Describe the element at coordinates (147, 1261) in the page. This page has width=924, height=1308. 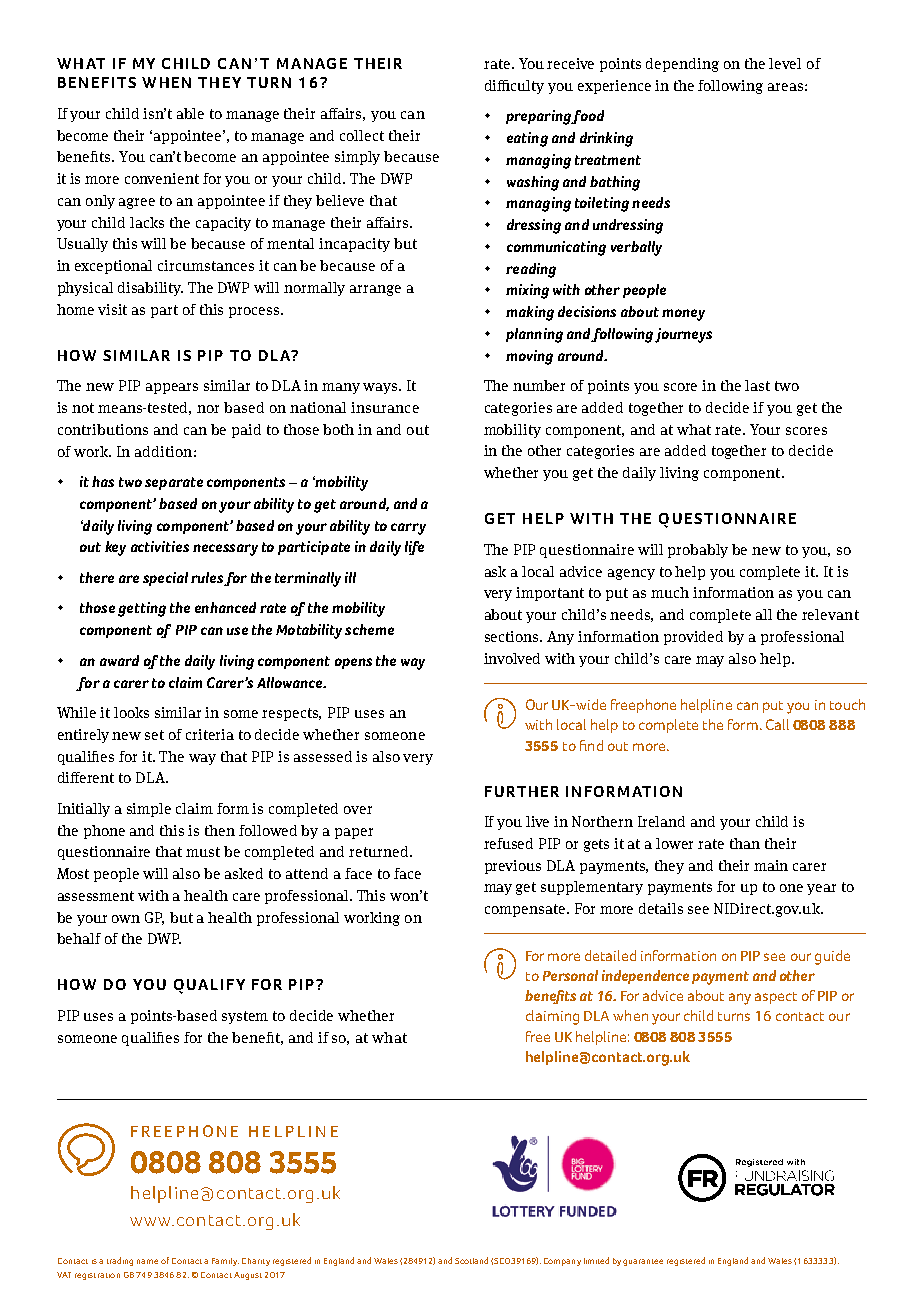
I see `name` at that location.
